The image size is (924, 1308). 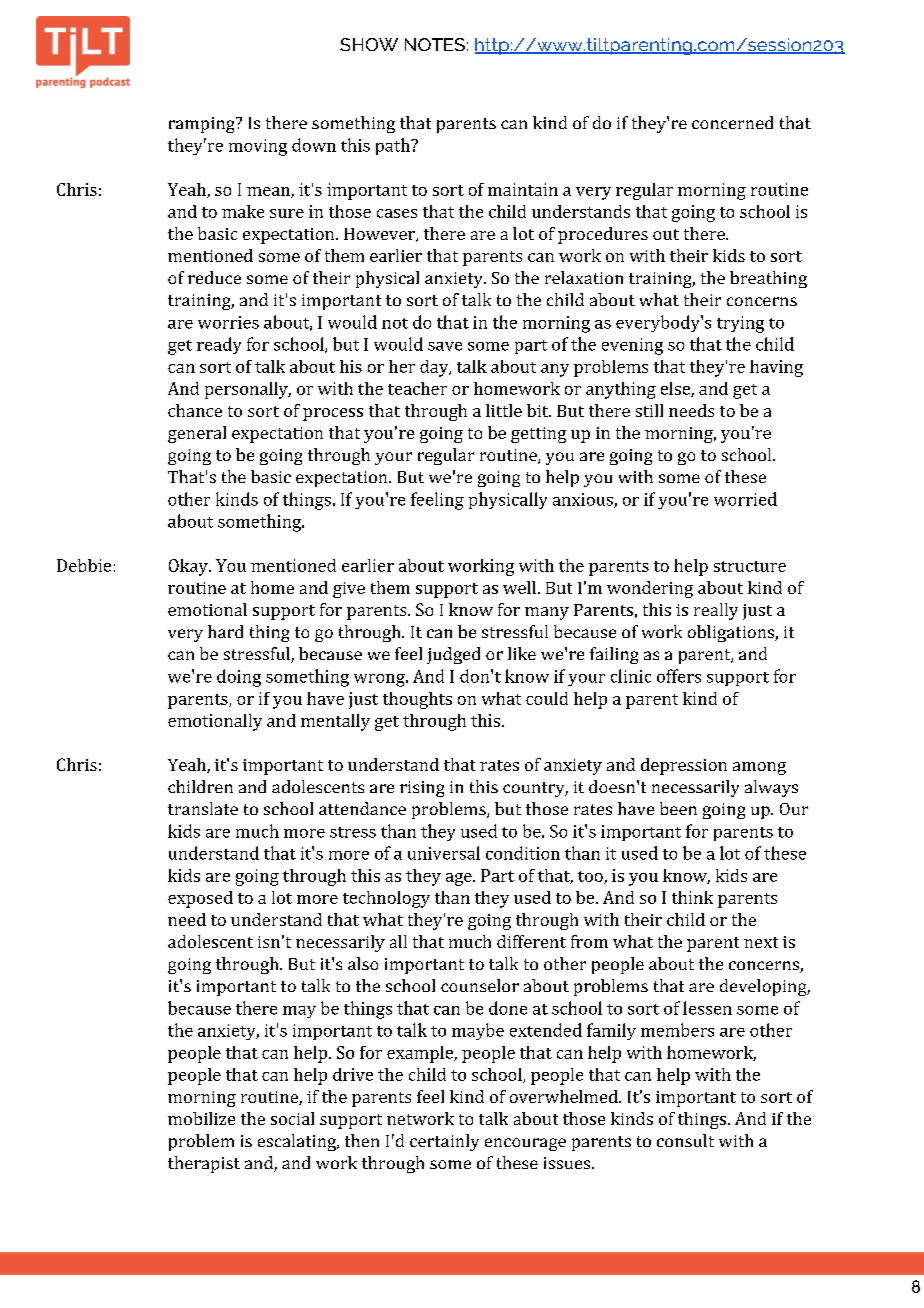 I want to click on concerned, so click(x=732, y=122).
